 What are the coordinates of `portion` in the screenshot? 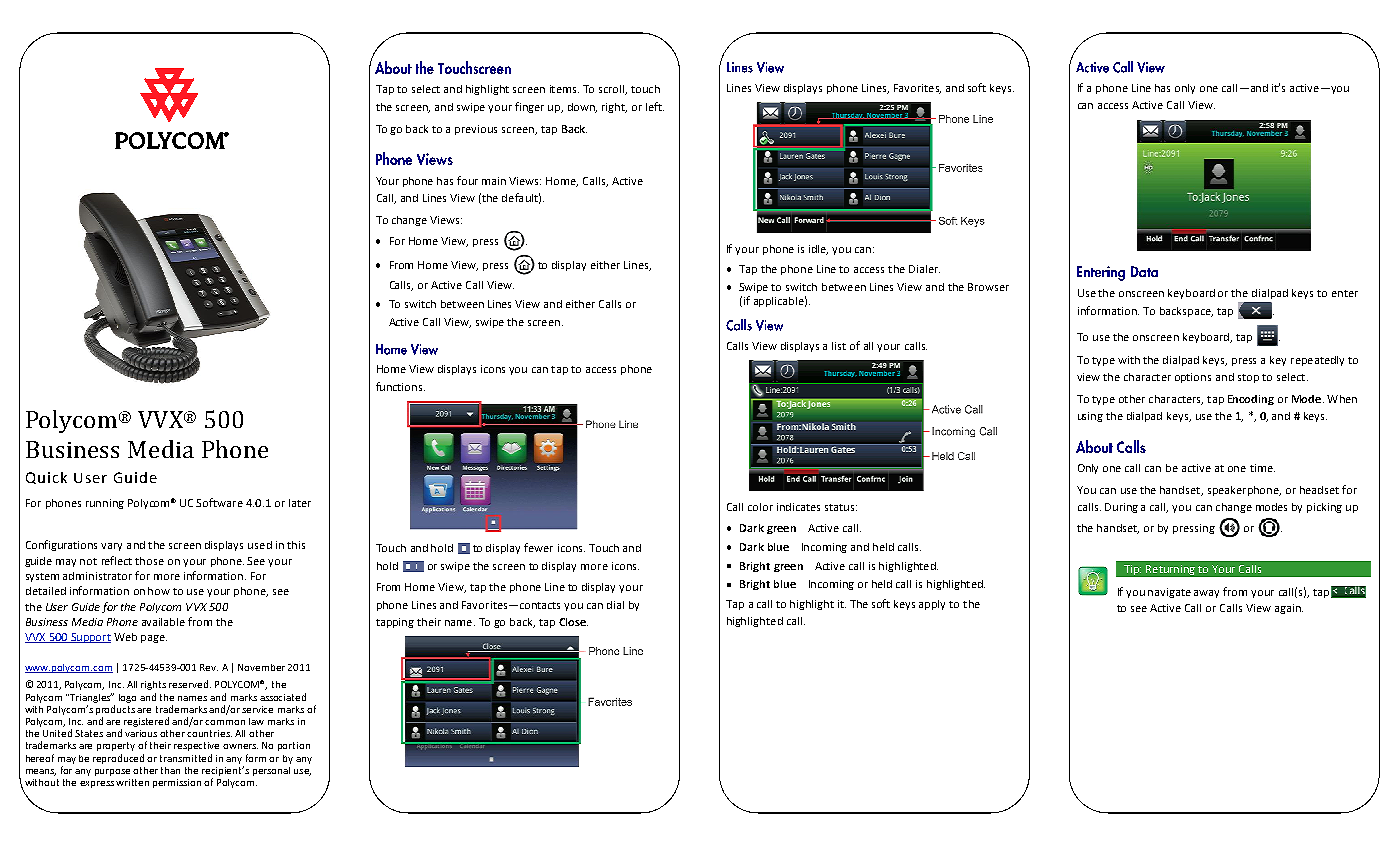 It's located at (294, 746).
